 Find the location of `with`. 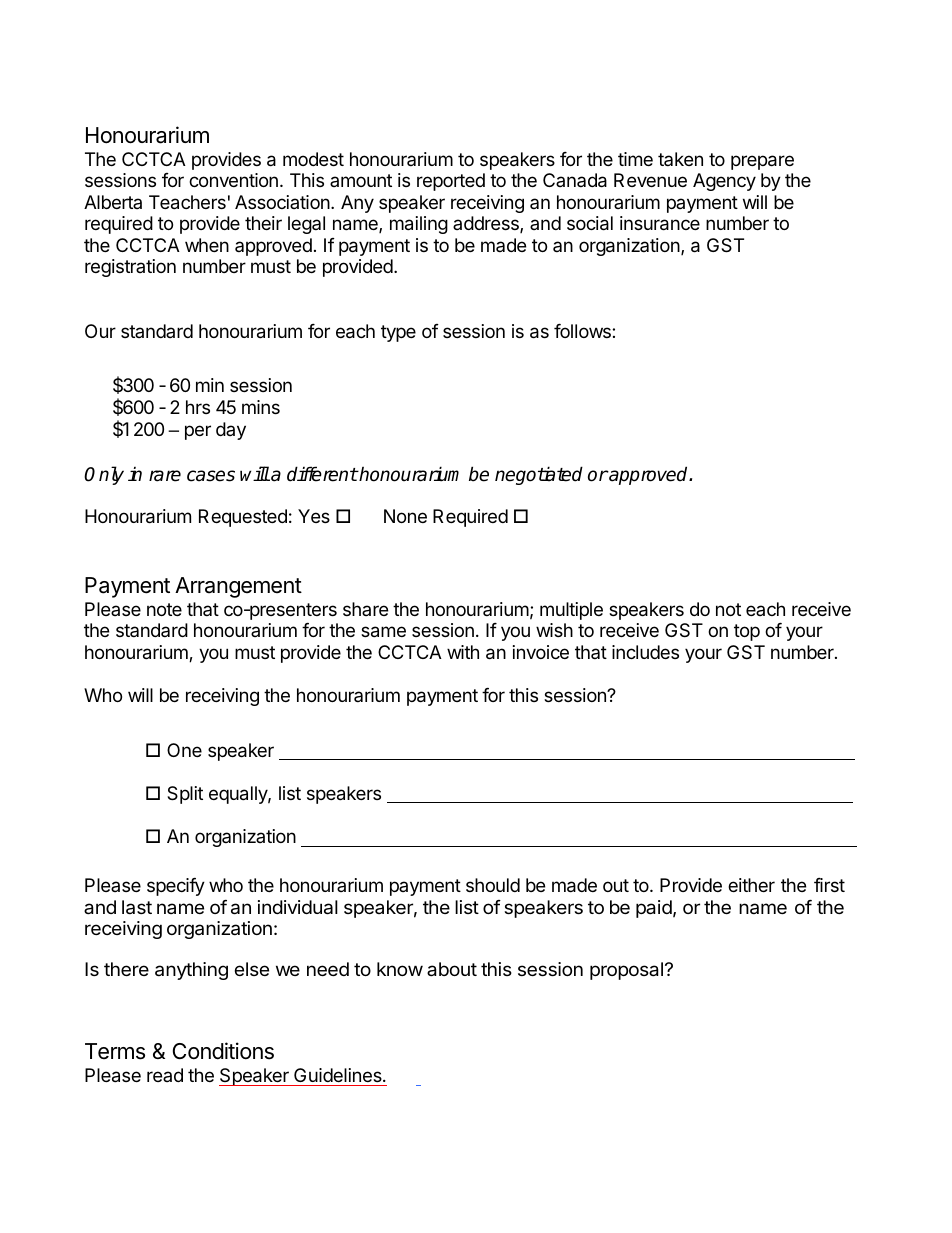

with is located at coordinates (463, 652).
